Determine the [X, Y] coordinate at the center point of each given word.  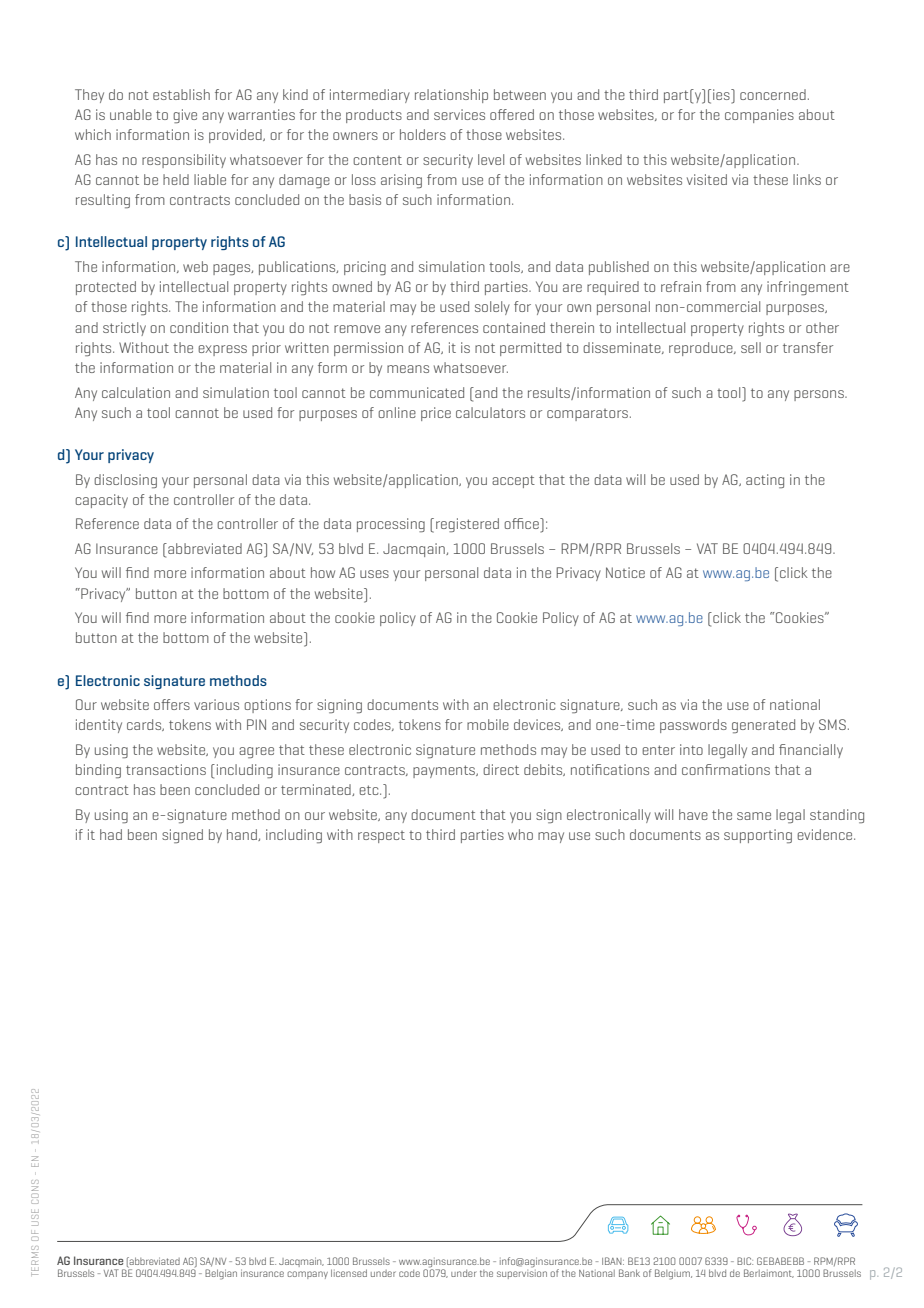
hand [243, 835]
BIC [745, 1261]
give [185, 116]
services [459, 114]
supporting [758, 836]
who [520, 834]
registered [467, 525]
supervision [522, 1273]
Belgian [221, 1274]
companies [759, 116]
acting [765, 481]
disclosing [125, 481]
